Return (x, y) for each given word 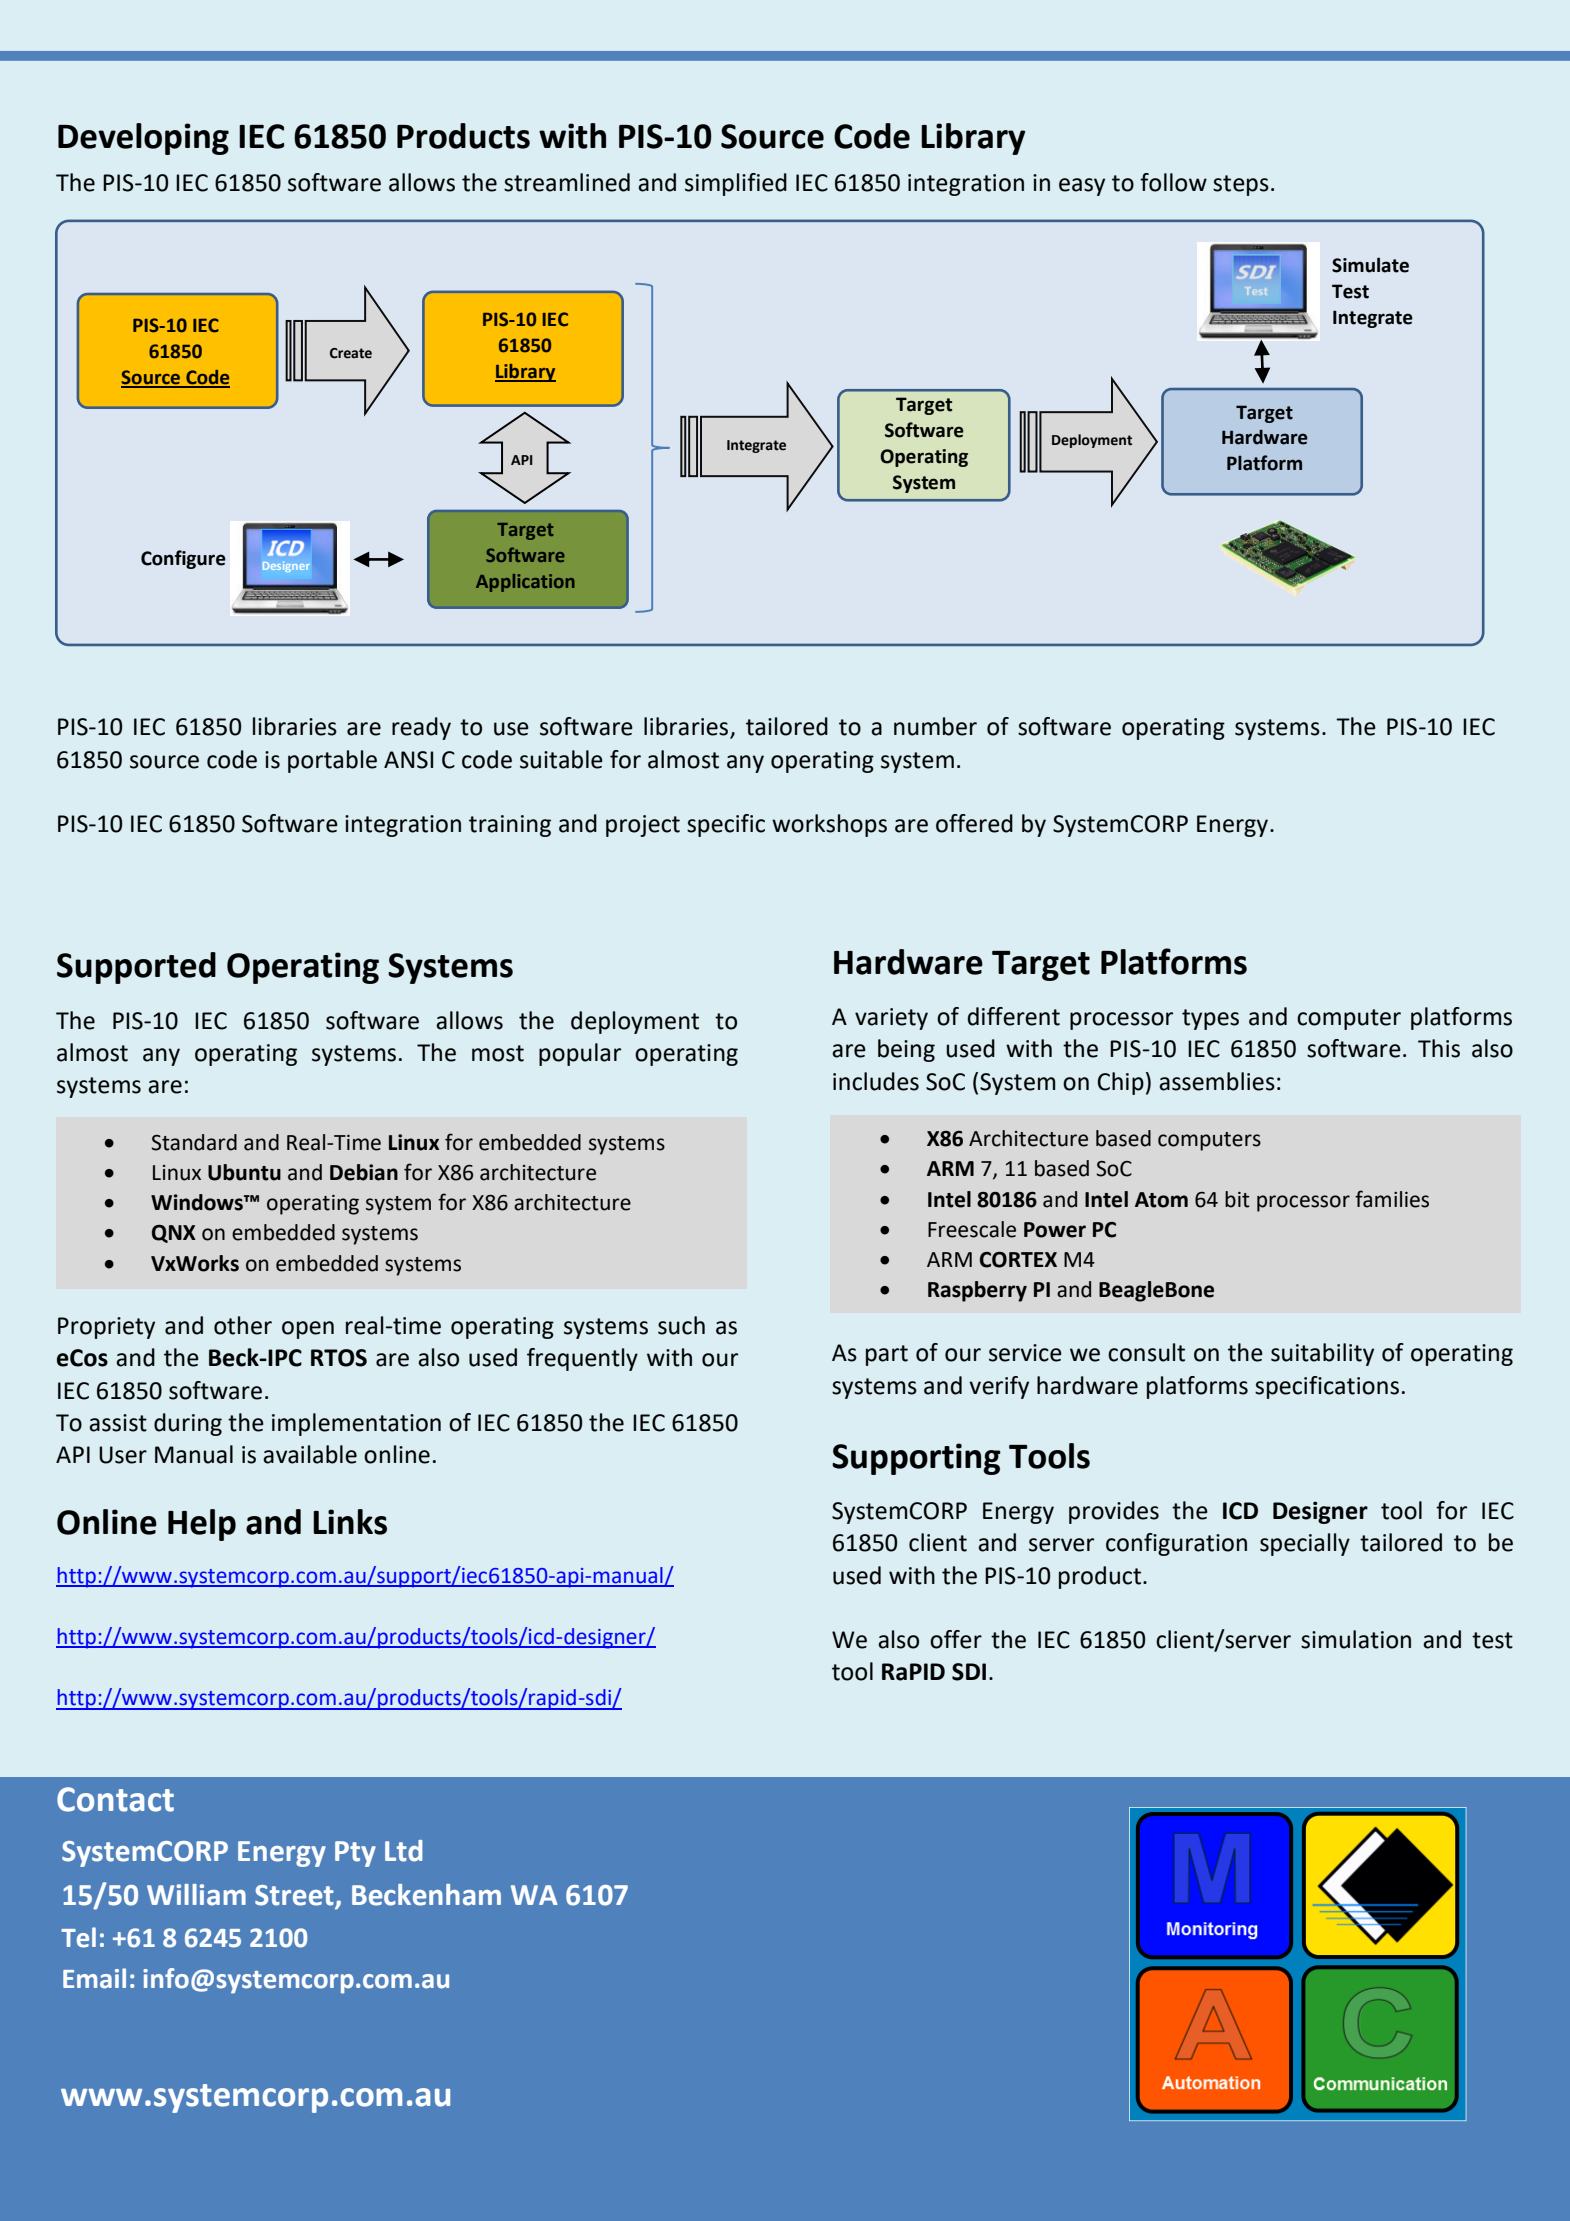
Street (295, 1896)
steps (1241, 185)
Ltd (403, 1851)
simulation (1356, 1639)
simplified (736, 184)
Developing (143, 139)
